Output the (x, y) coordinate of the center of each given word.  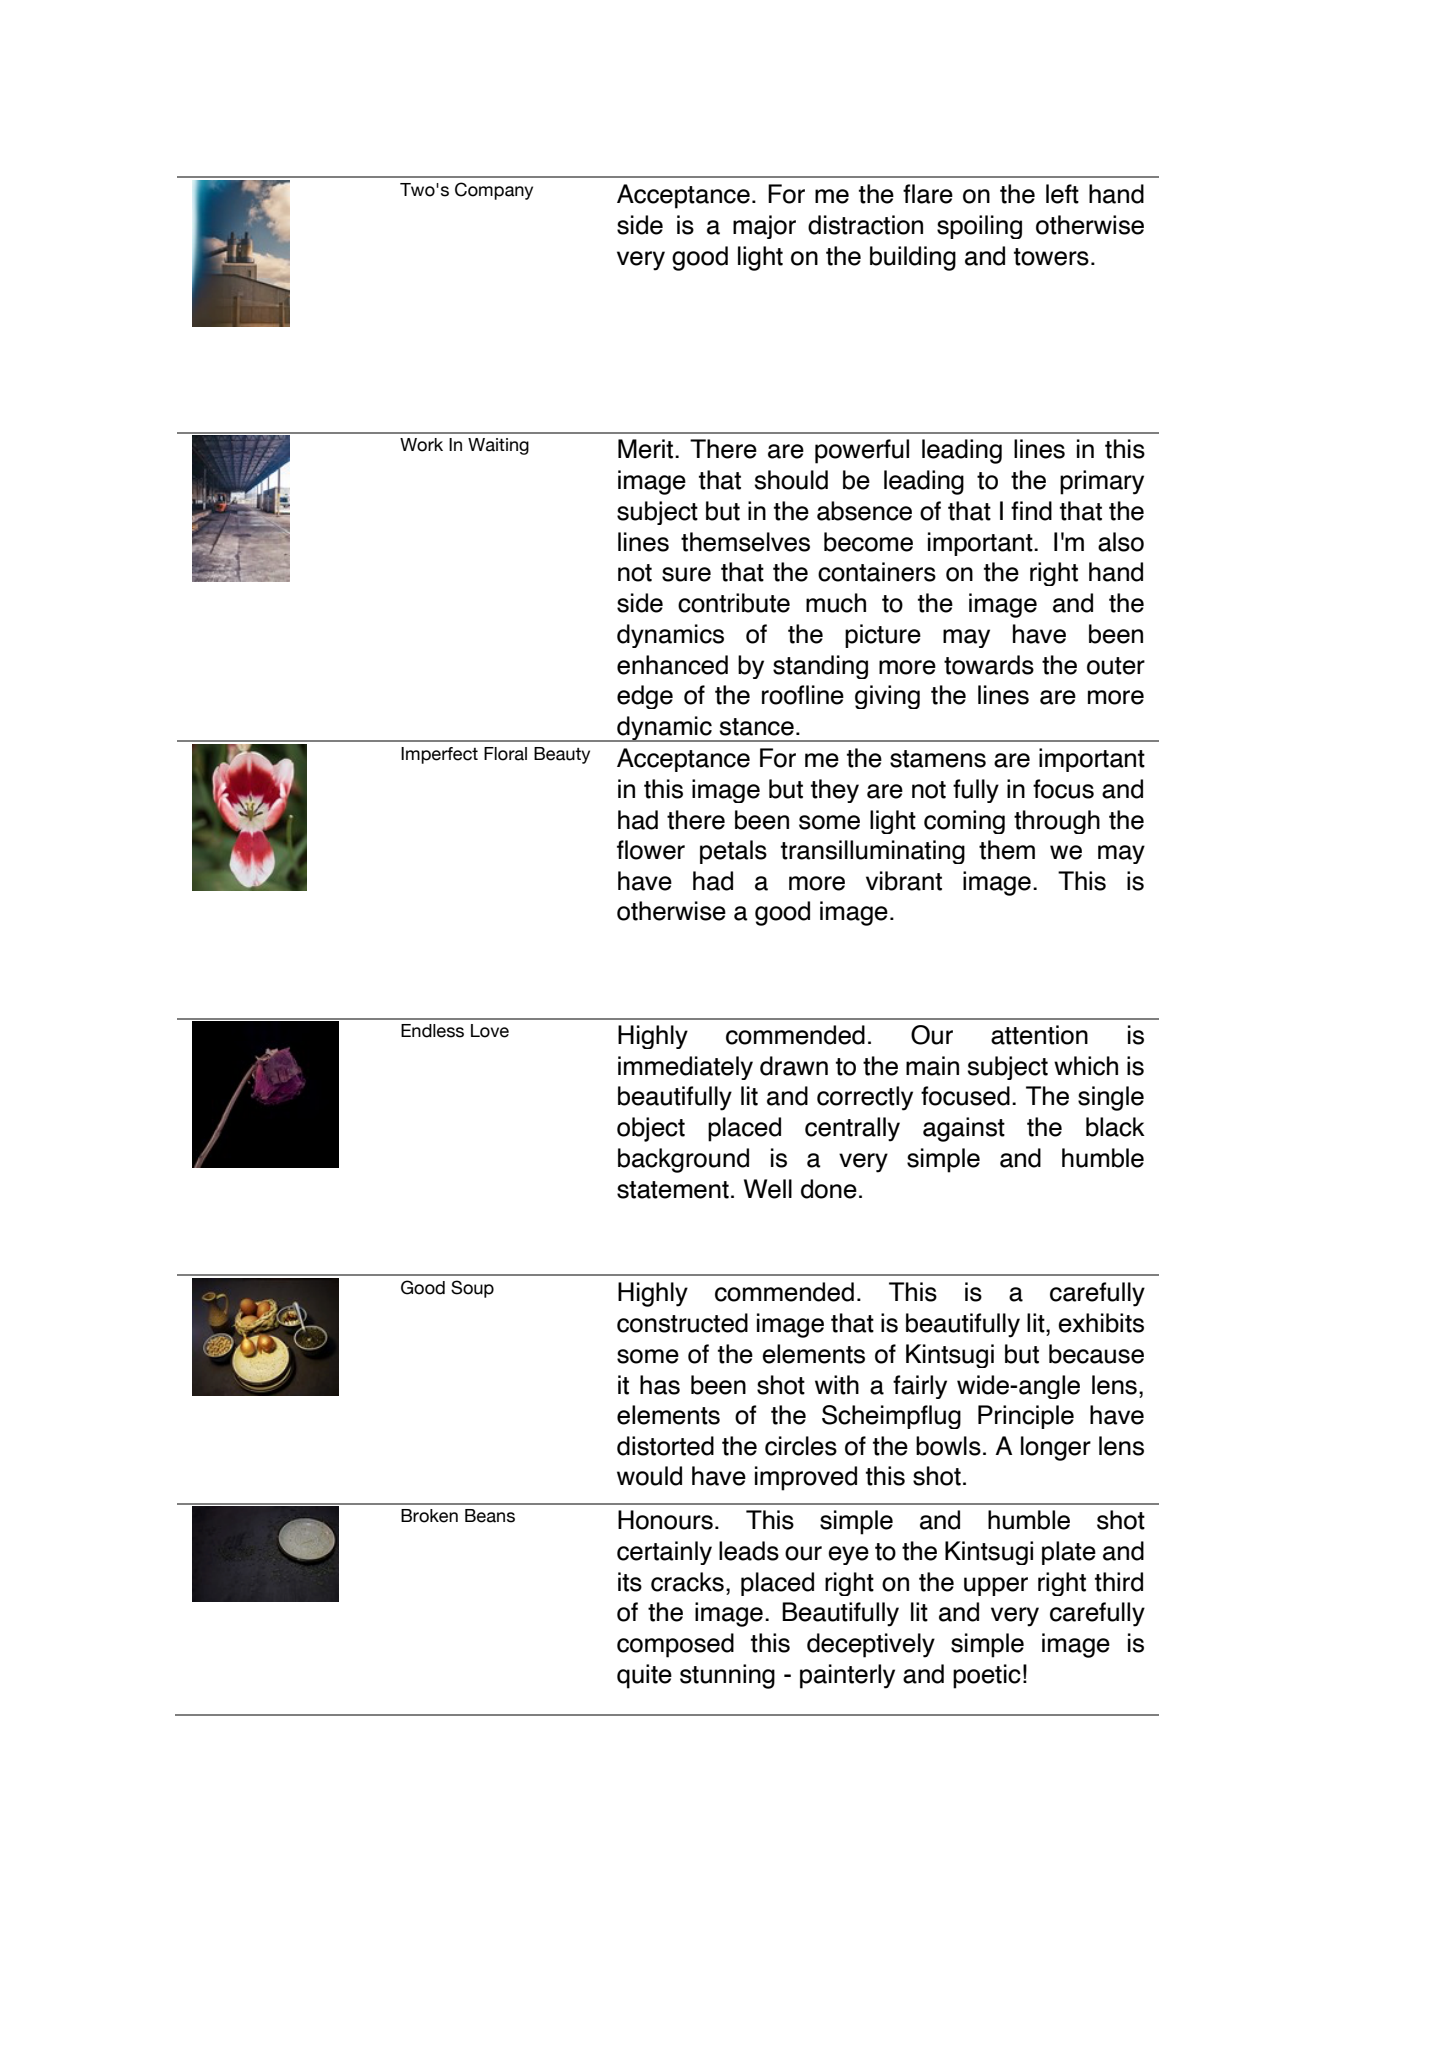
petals (733, 852)
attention (1039, 1035)
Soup (472, 1289)
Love (490, 1031)
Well (768, 1189)
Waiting (498, 446)
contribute (734, 603)
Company (494, 191)
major (764, 227)
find (1031, 511)
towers (1051, 257)
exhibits (1101, 1323)
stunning (727, 1676)
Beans (490, 1516)
